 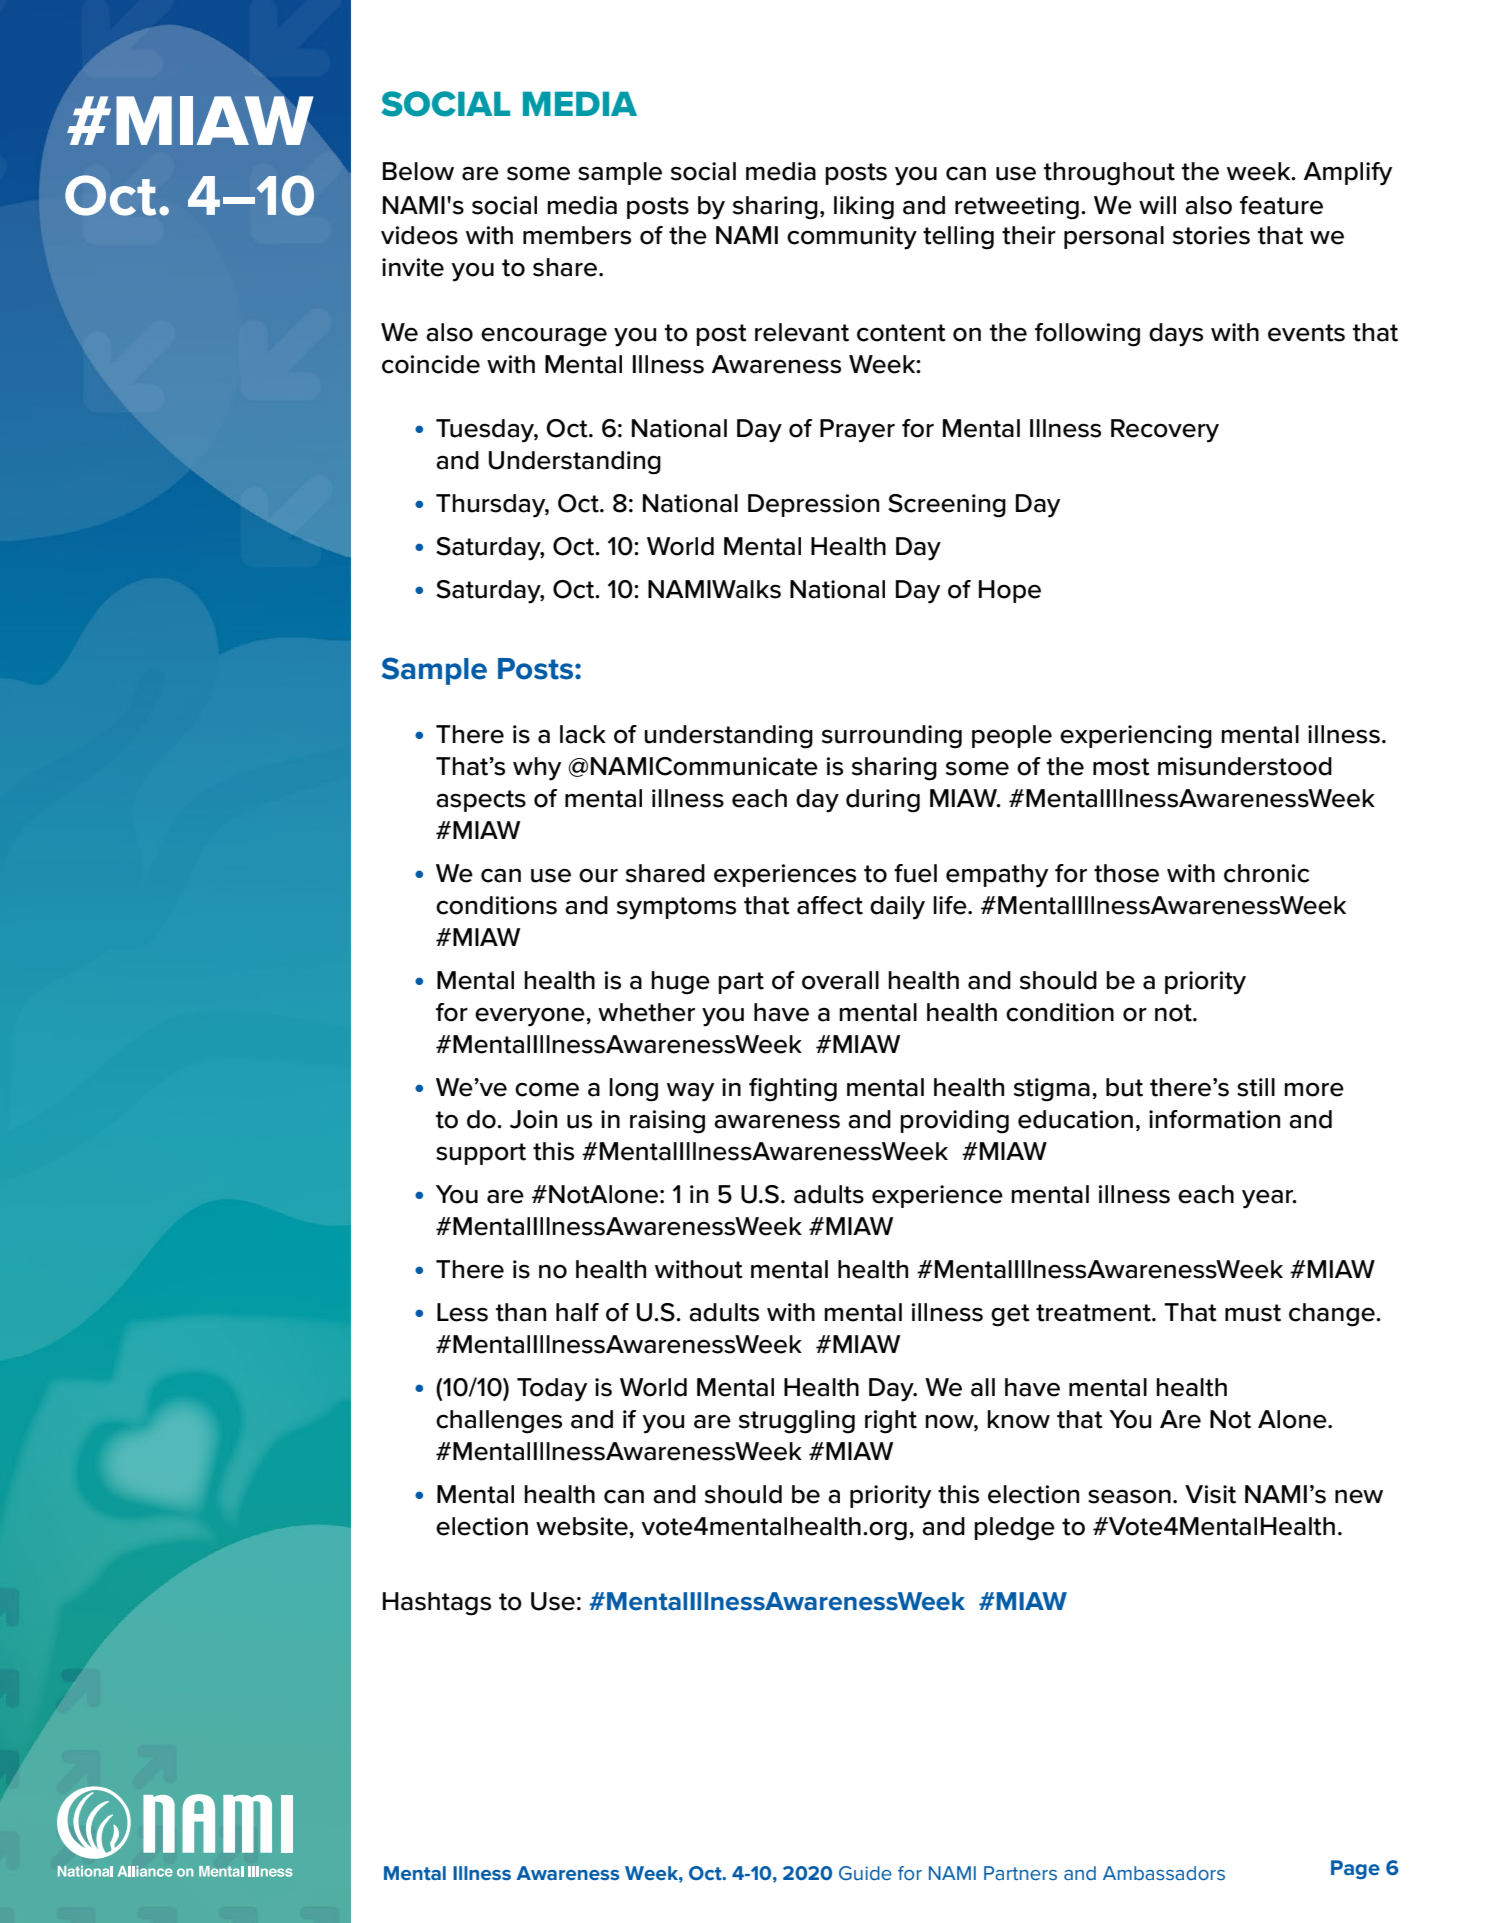 I want to click on liking, so click(x=864, y=208).
